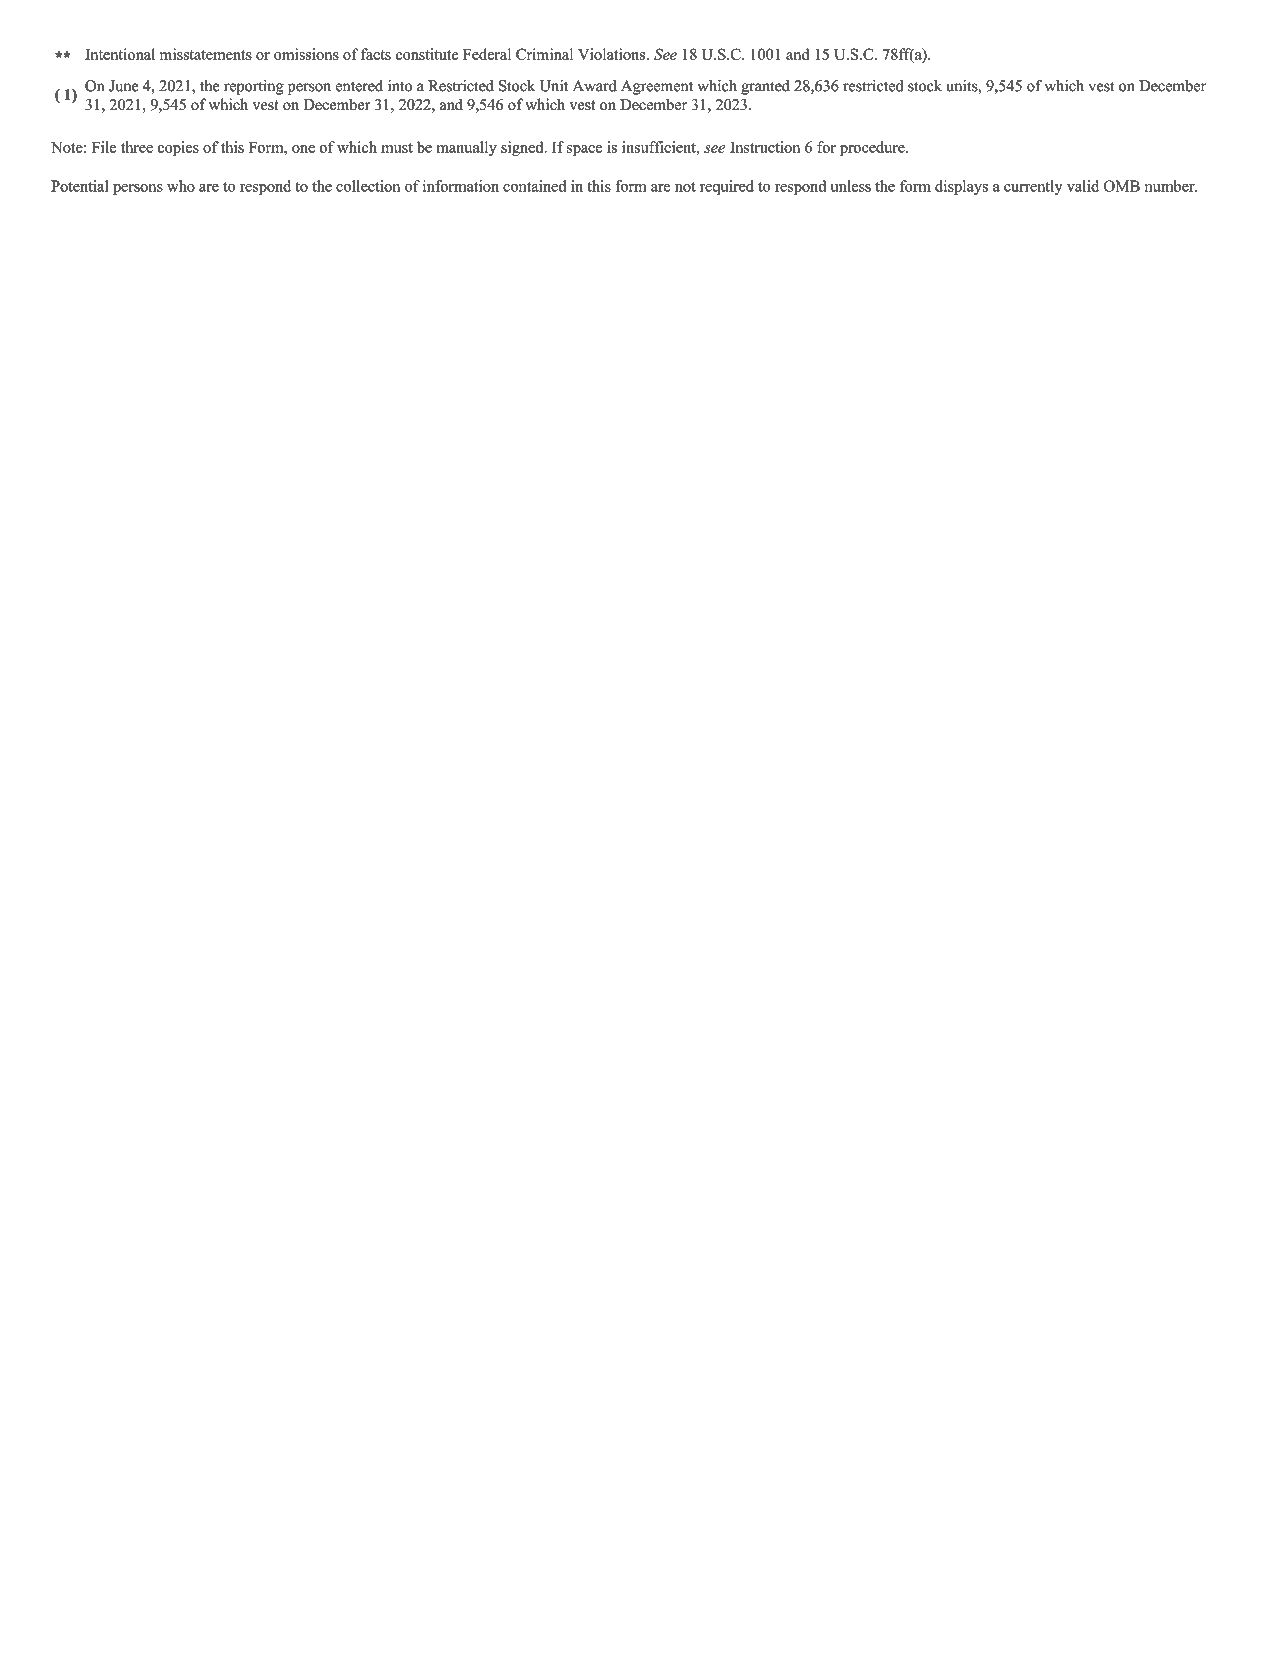  What do you see at coordinates (205, 54) in the page?
I see `misstatements` at bounding box center [205, 54].
